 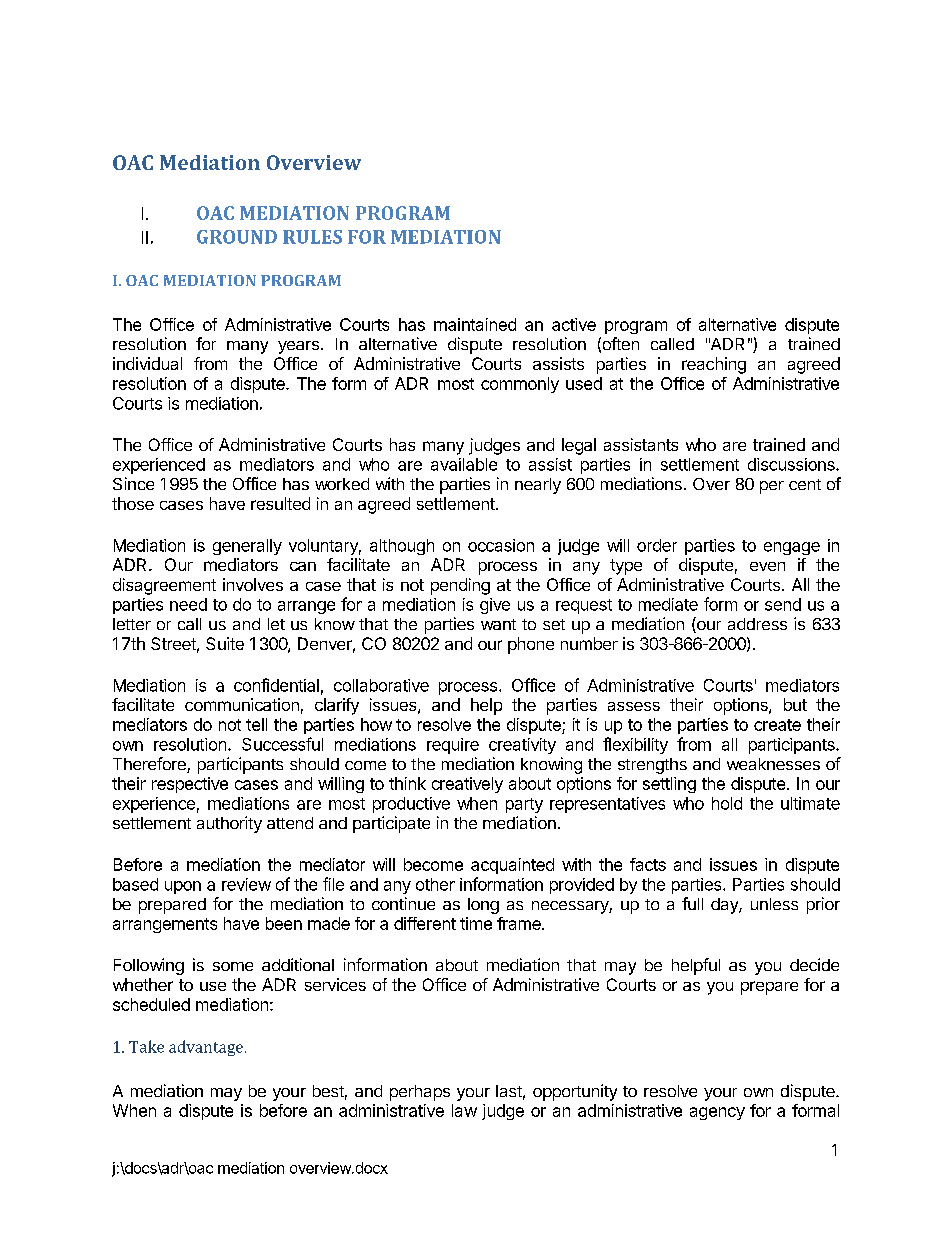 What do you see at coordinates (795, 704) in the image?
I see `but` at bounding box center [795, 704].
